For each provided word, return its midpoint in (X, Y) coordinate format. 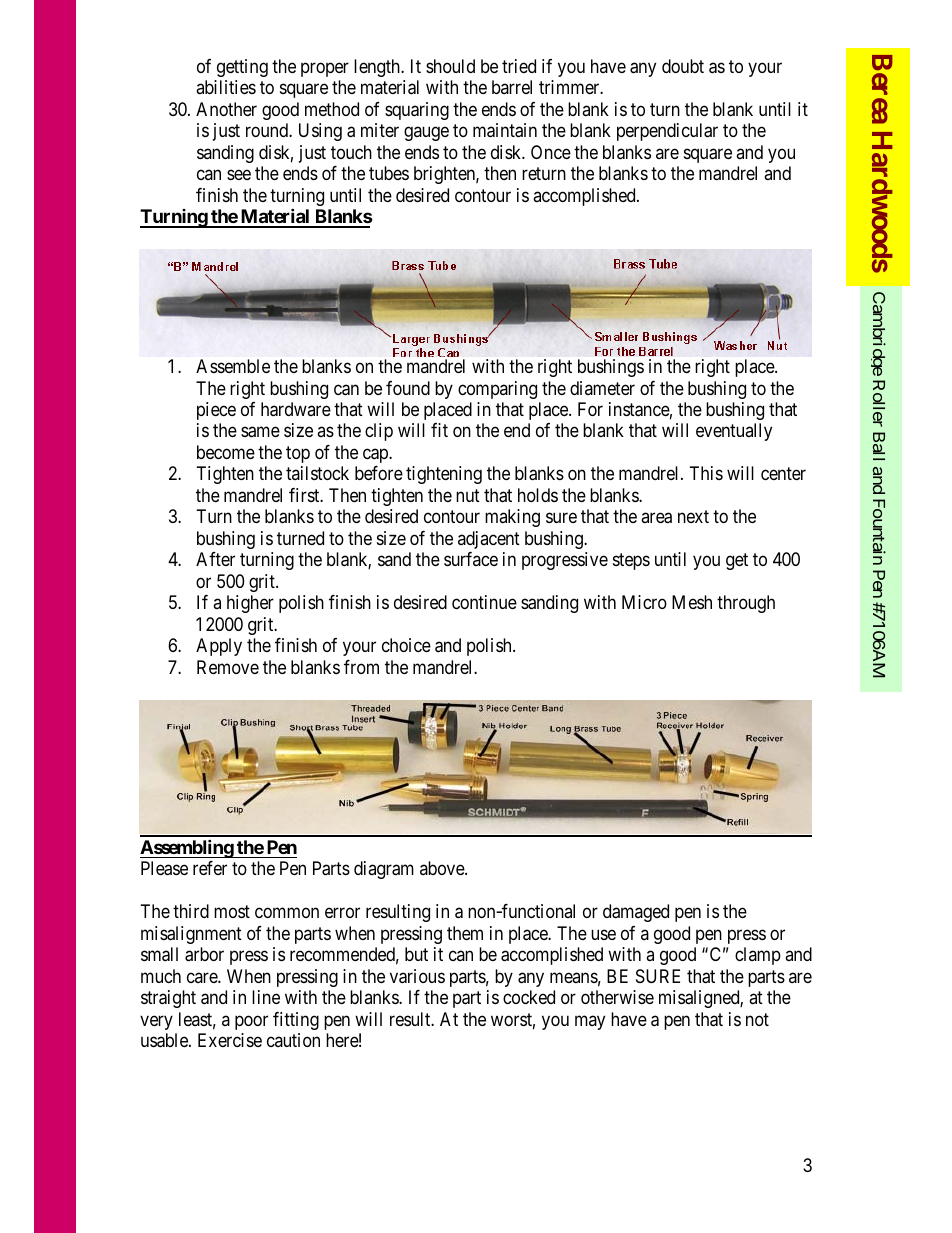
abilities (226, 87)
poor (251, 1022)
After (215, 559)
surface (471, 559)
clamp (758, 956)
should (450, 66)
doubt (683, 66)
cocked (529, 997)
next (693, 517)
